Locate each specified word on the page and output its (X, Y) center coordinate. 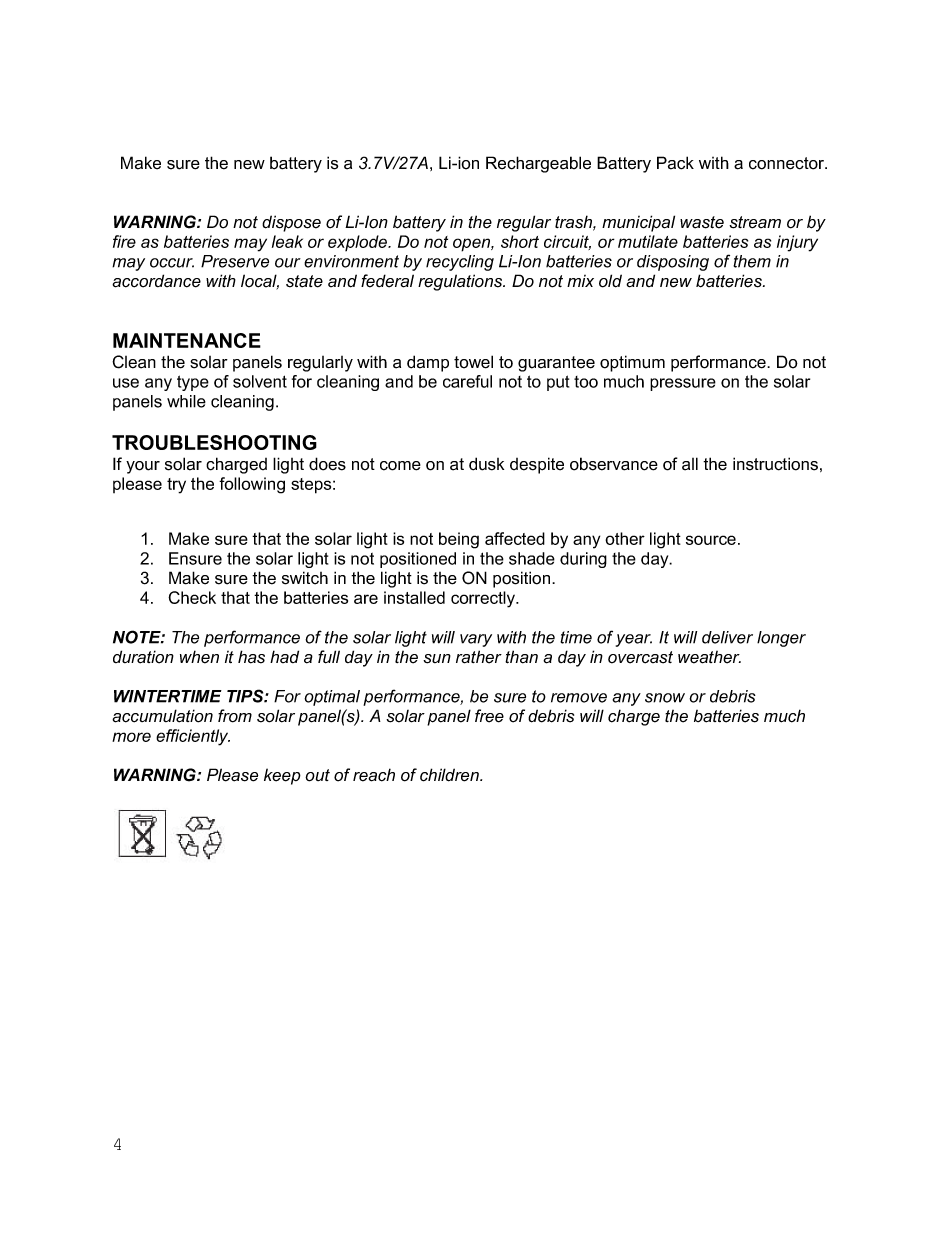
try (176, 486)
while (186, 401)
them (752, 261)
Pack (675, 163)
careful (467, 381)
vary (476, 640)
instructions (775, 464)
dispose (291, 223)
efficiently (193, 737)
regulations (461, 282)
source (711, 540)
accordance (156, 281)
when (199, 657)
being (459, 540)
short (520, 241)
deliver (727, 637)
